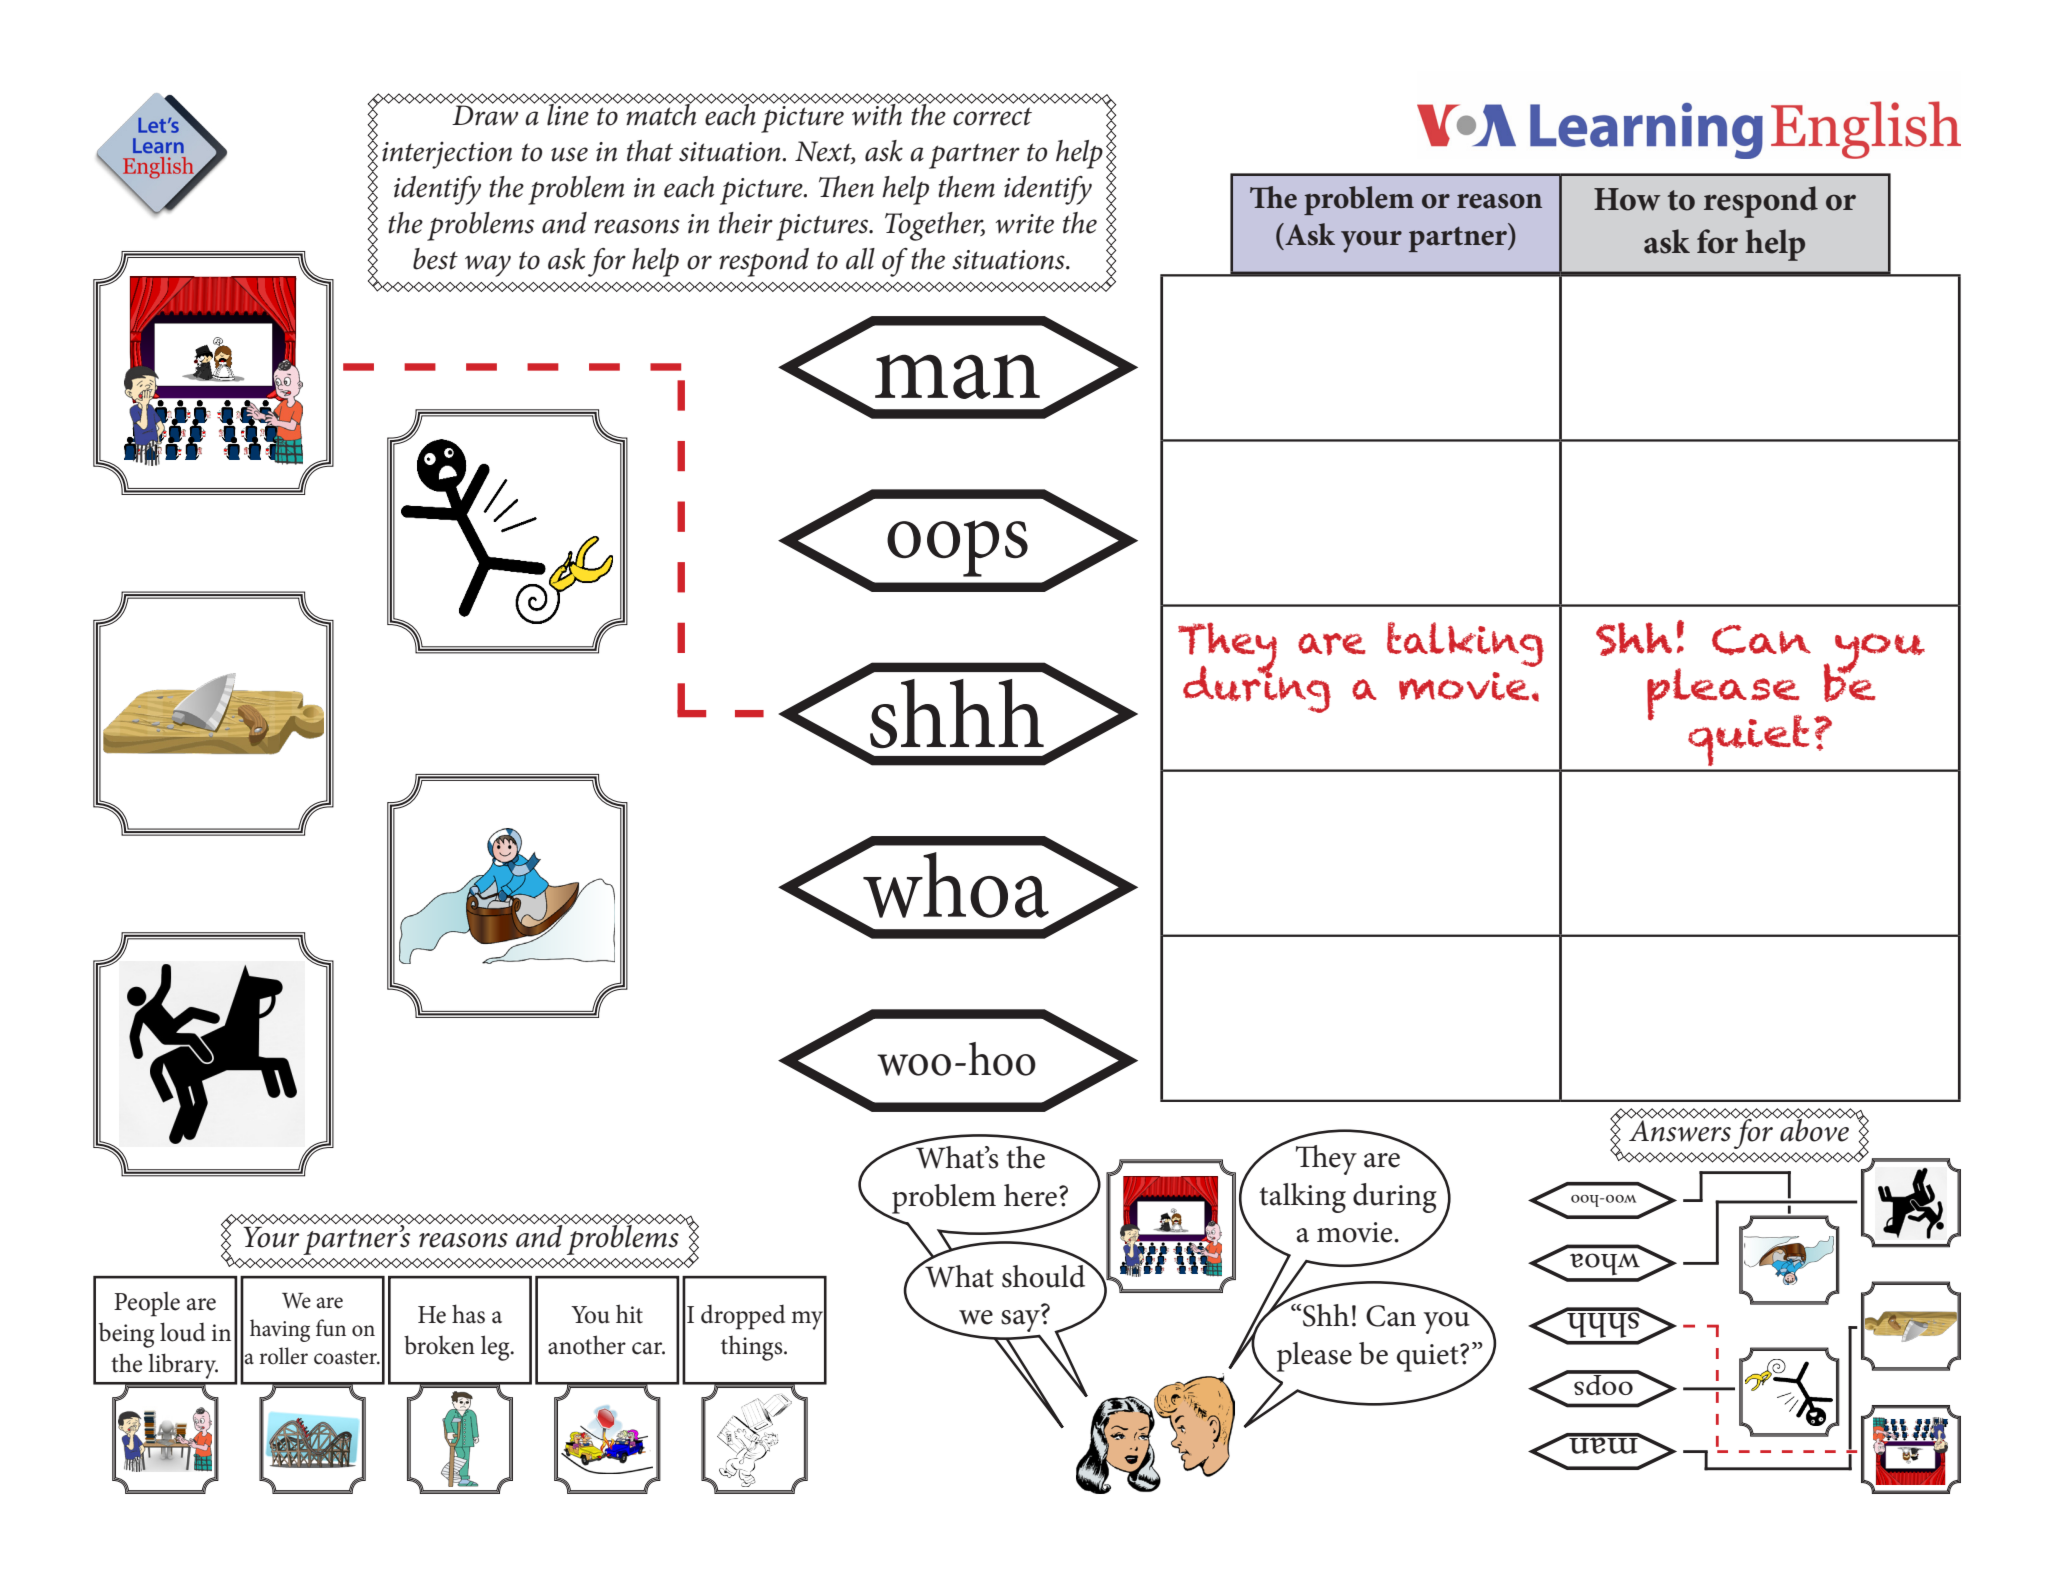 This image has width=2054, height=1587. Describe the element at coordinates (439, 1345) in the image. I see `broken` at that location.
